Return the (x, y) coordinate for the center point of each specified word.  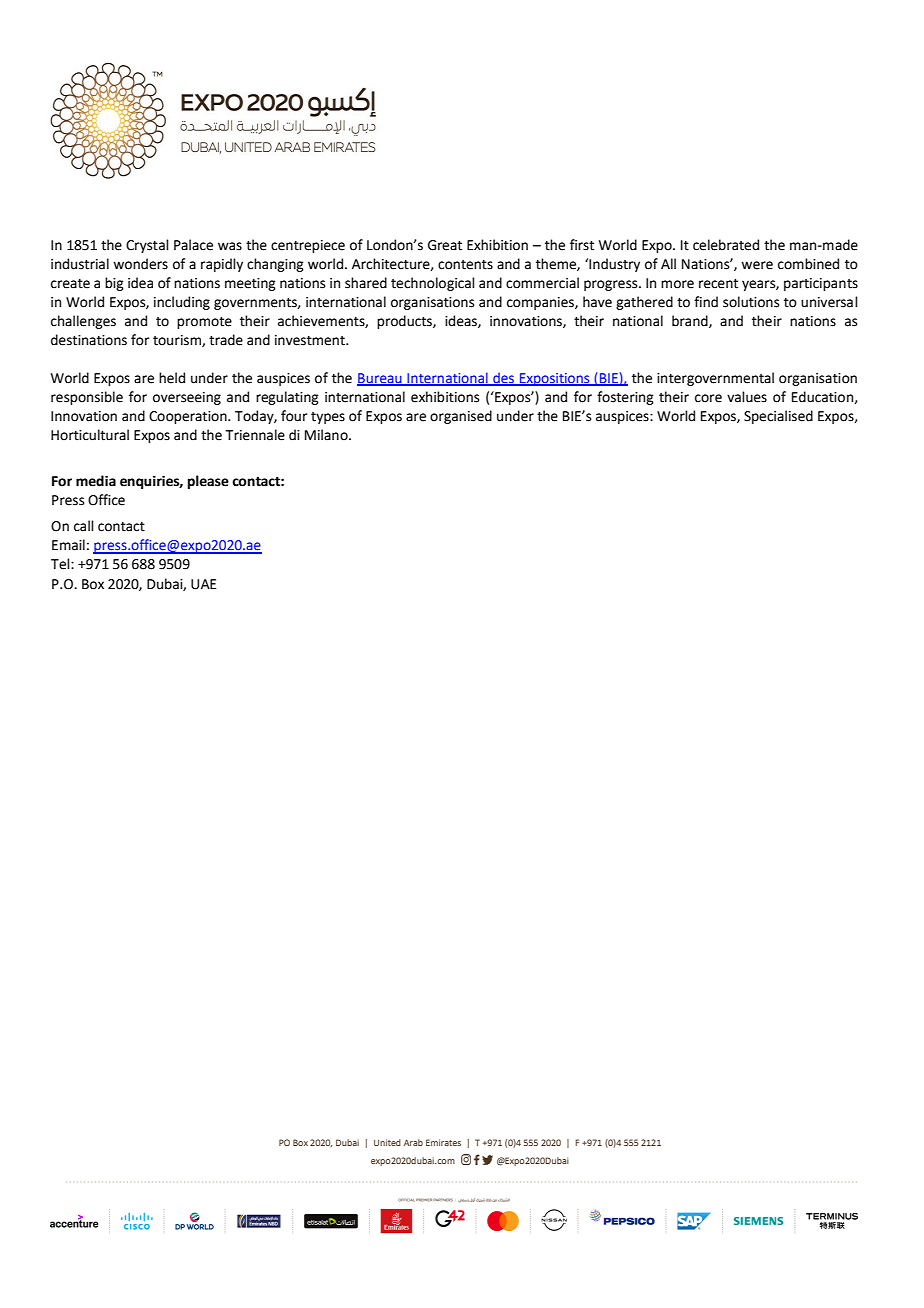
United (387, 1142)
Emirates (443, 1142)
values (747, 397)
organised (461, 417)
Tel (61, 564)
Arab (413, 1142)
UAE (203, 584)
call (84, 526)
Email (68, 545)
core (708, 398)
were (757, 265)
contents (465, 265)
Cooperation (189, 417)
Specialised (778, 417)
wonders (140, 264)
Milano (327, 435)
